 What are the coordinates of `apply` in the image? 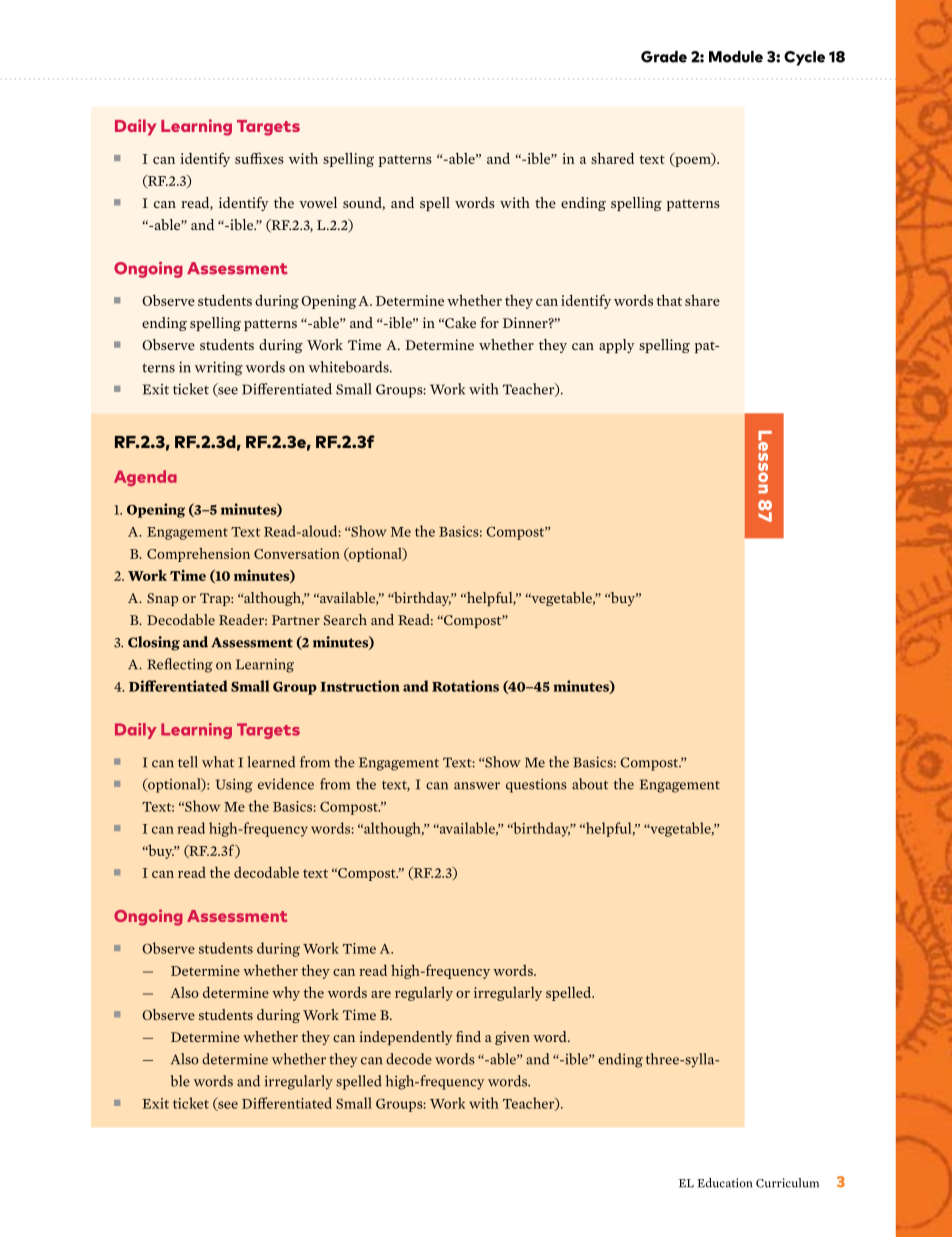 It's located at (617, 346).
